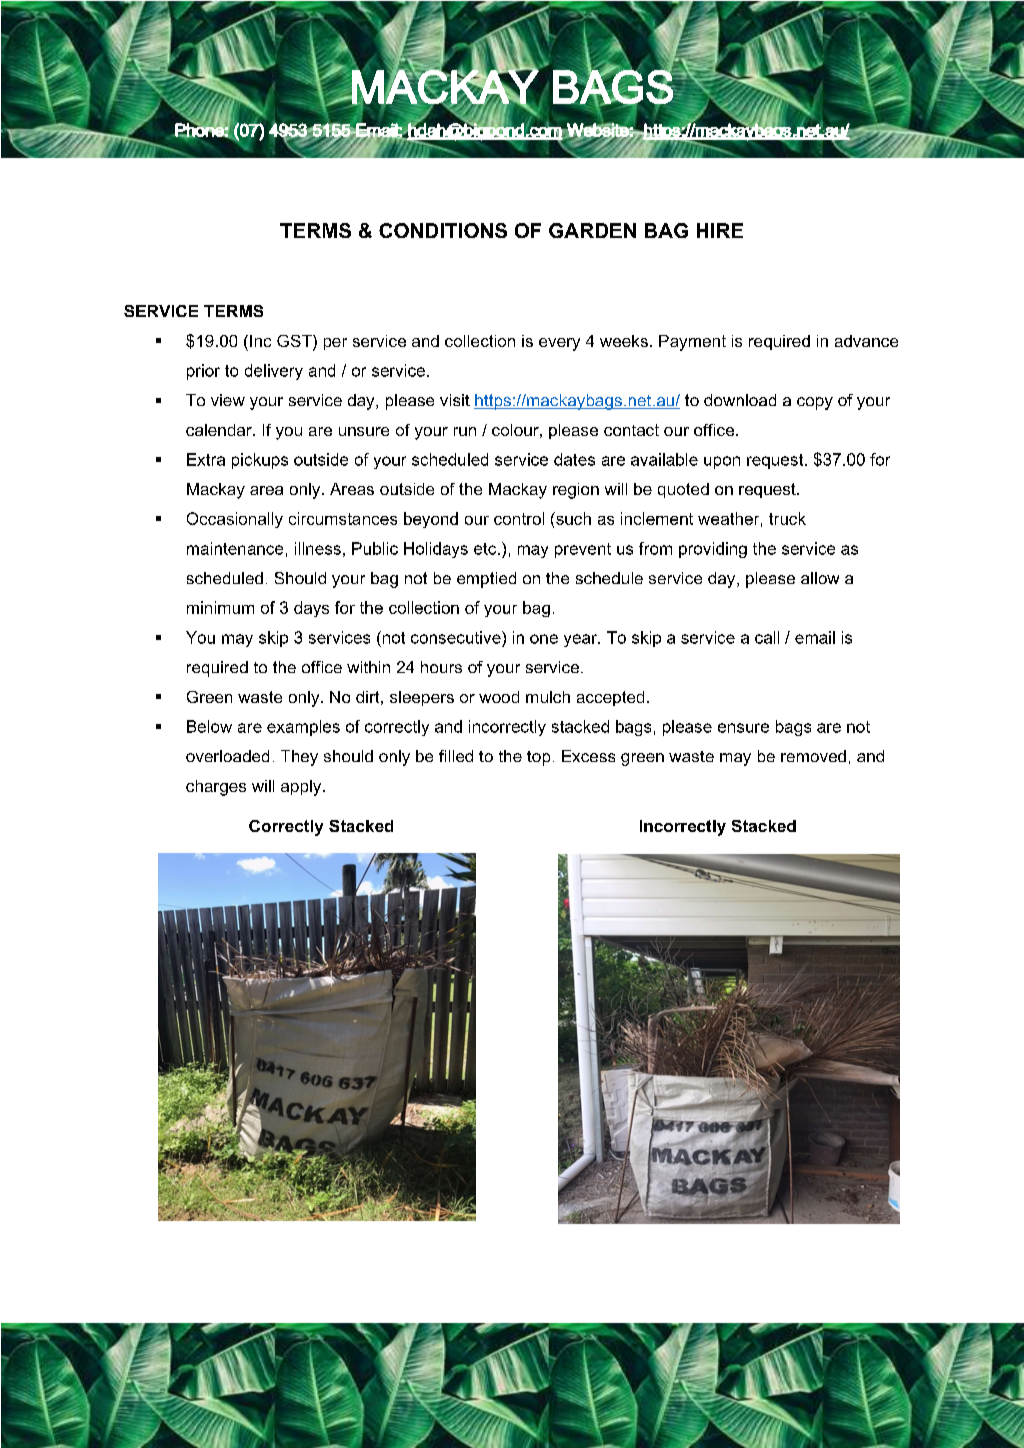 The width and height of the screenshot is (1024, 1448). I want to click on top, so click(538, 758).
